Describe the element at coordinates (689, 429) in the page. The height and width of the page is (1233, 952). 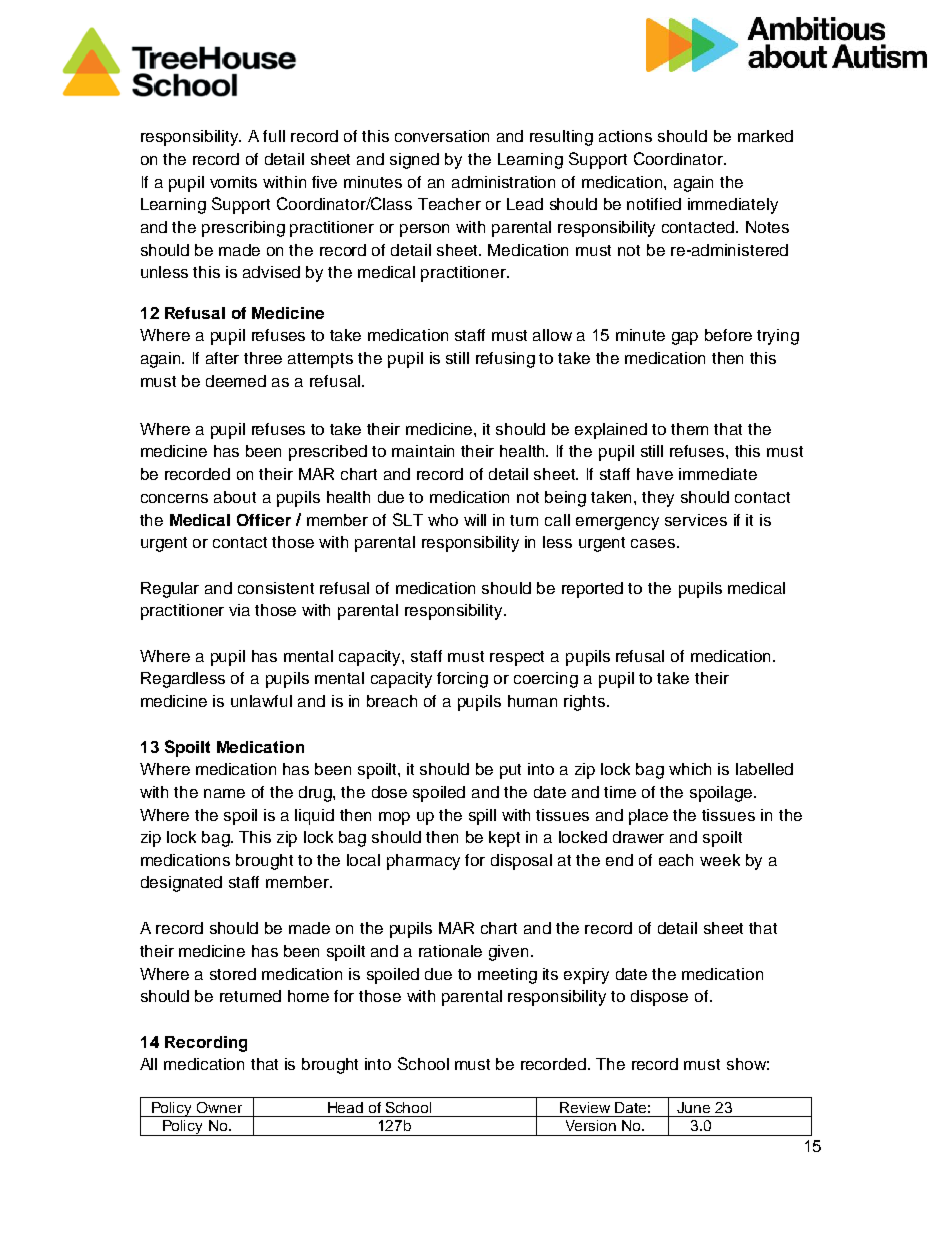
I see `them` at that location.
